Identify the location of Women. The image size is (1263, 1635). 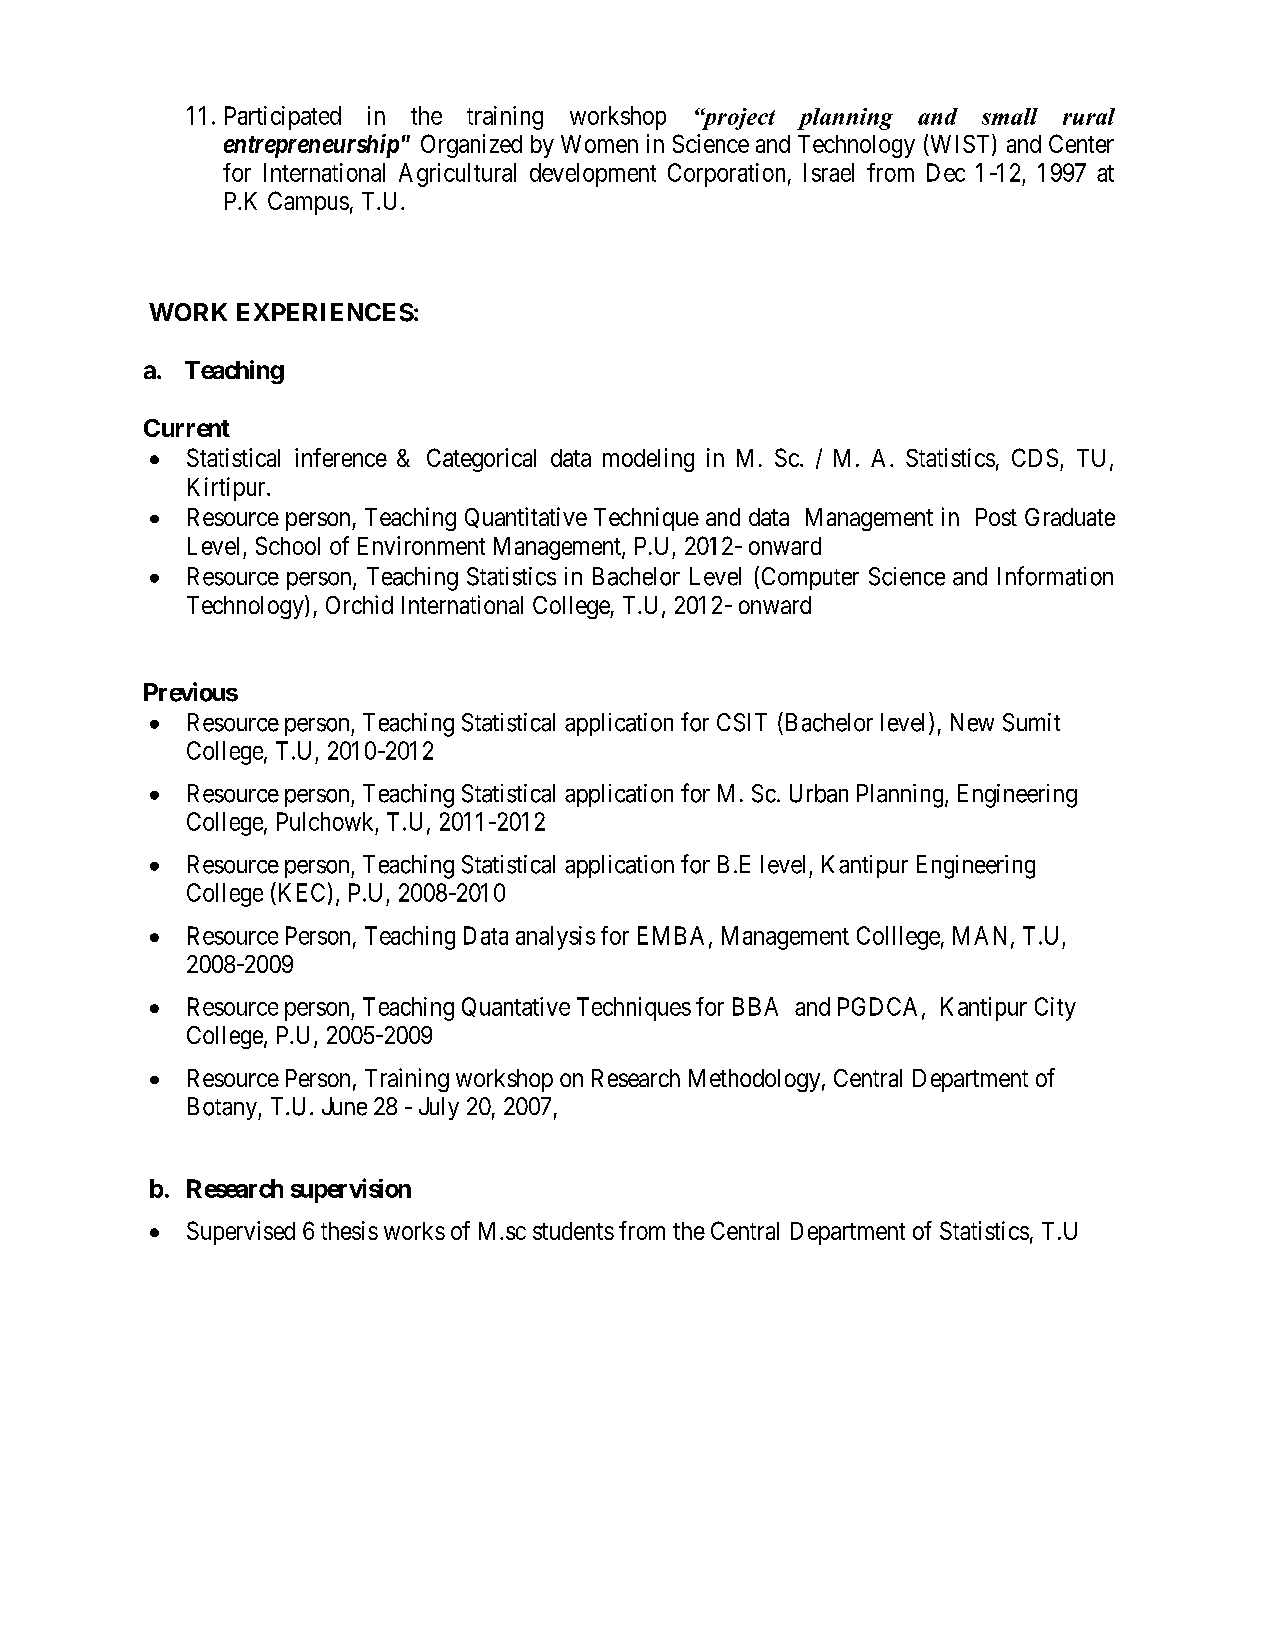
(599, 144).
